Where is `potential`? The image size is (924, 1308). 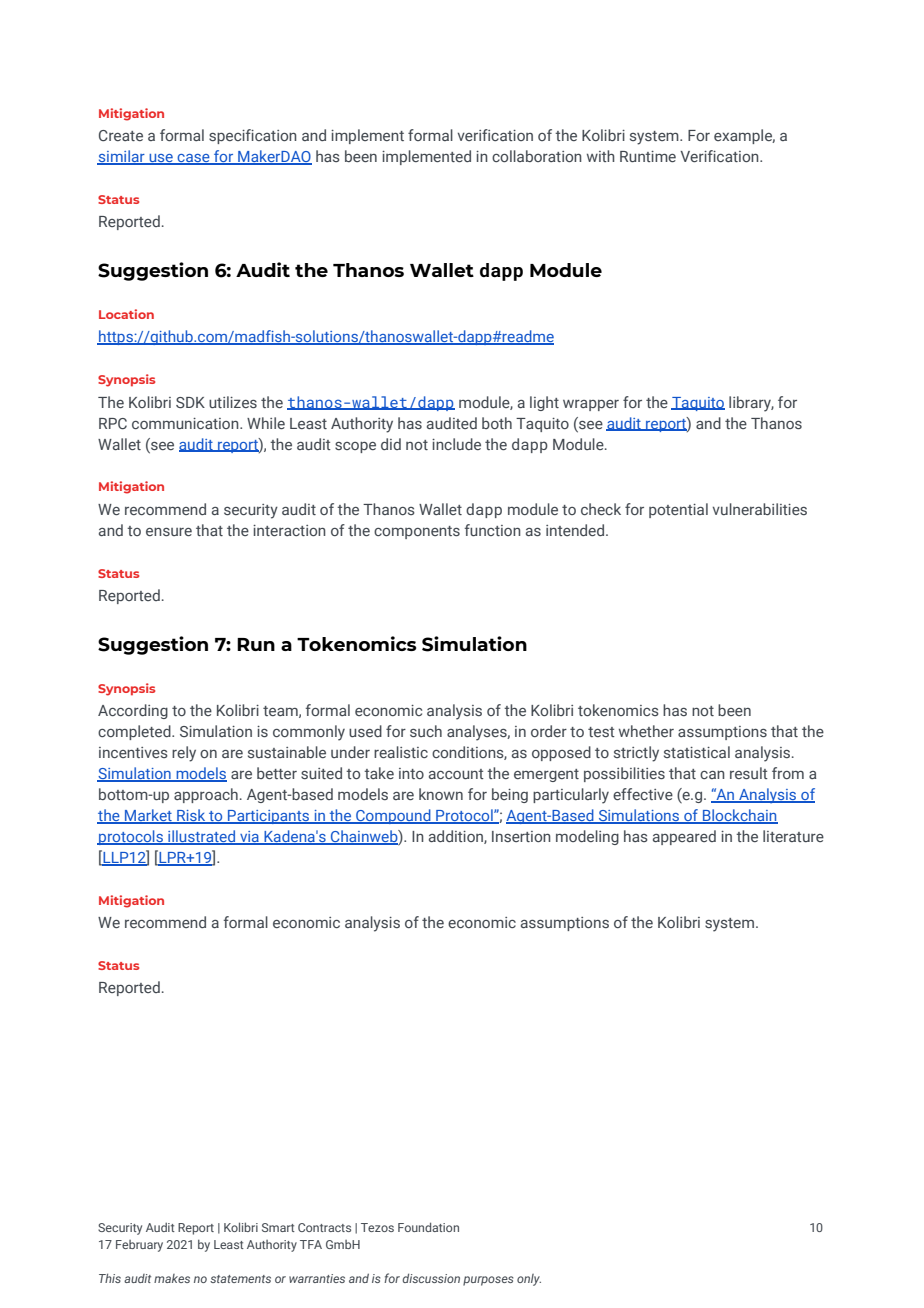
potential is located at coordinates (678, 510).
